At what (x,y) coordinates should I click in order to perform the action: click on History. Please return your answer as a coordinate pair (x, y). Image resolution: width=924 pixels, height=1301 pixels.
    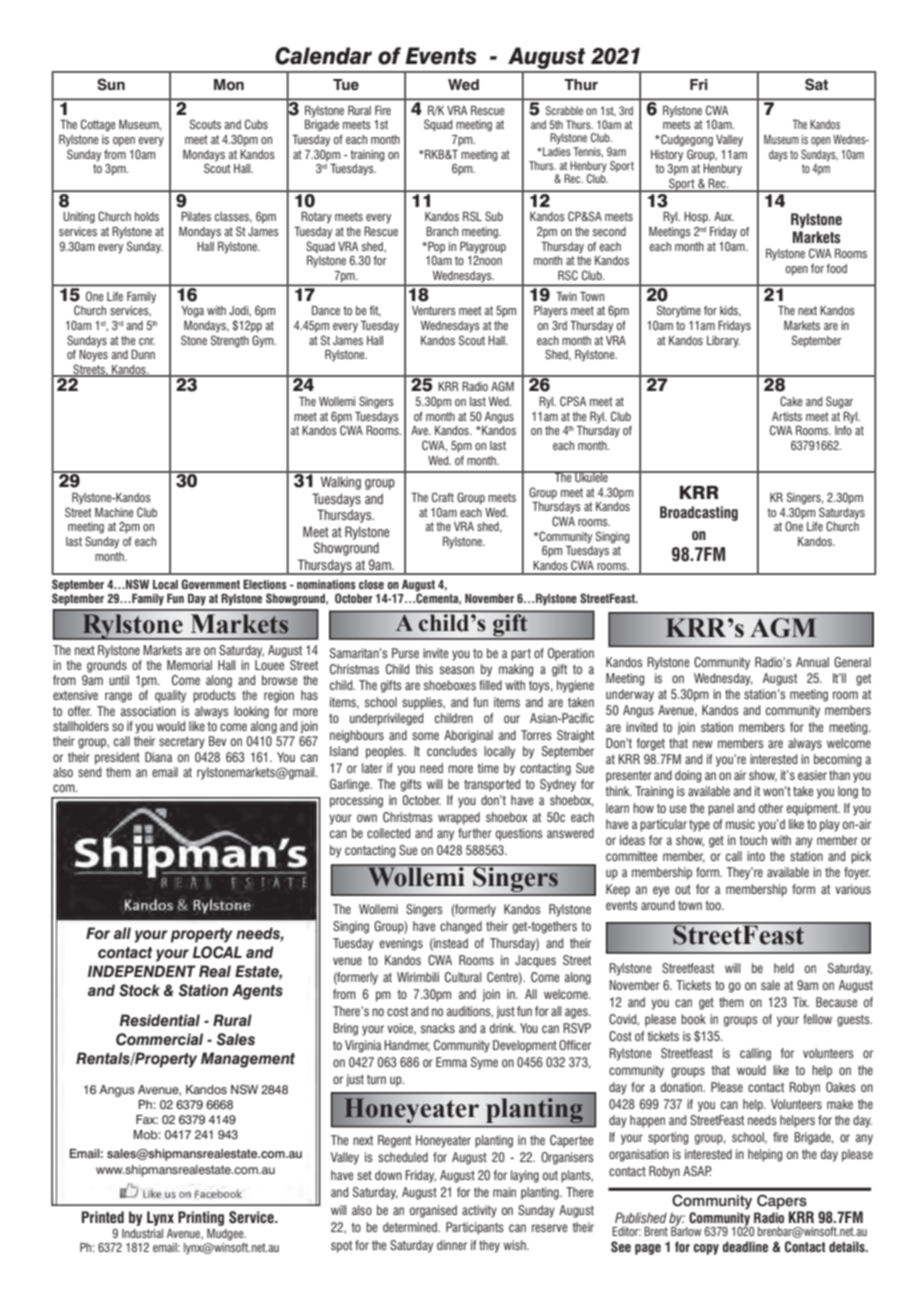
    Looking at the image, I should click on (667, 156).
